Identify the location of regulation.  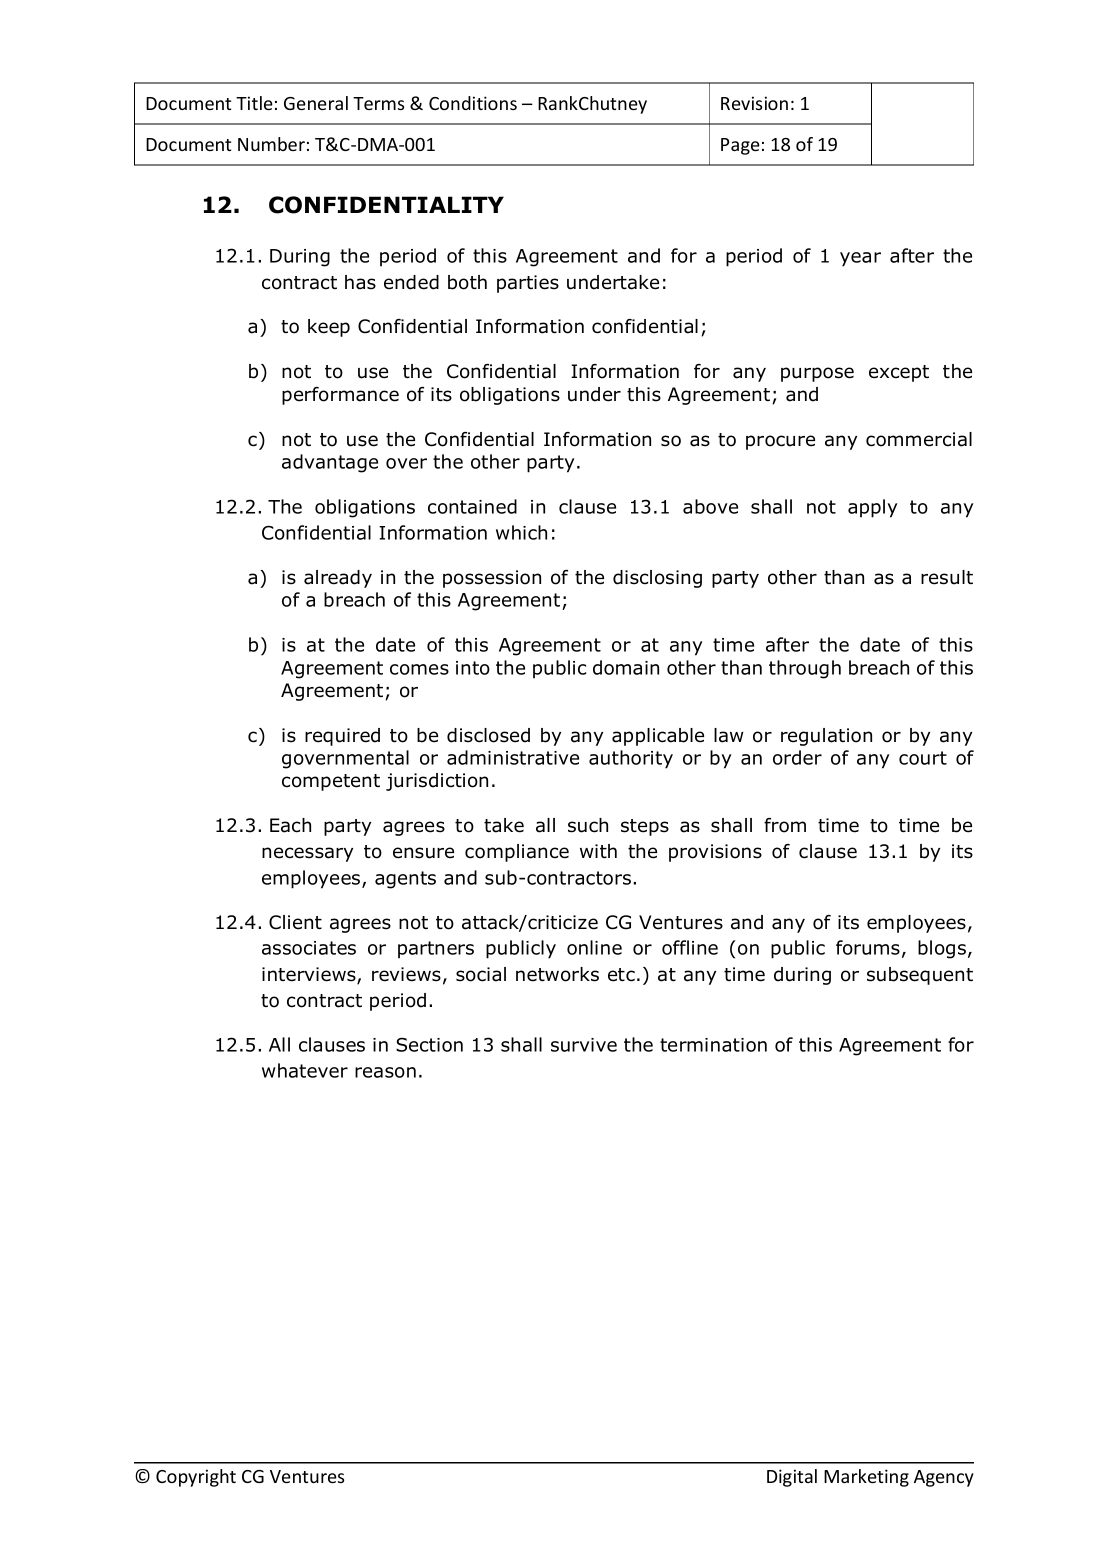
(826, 737).
